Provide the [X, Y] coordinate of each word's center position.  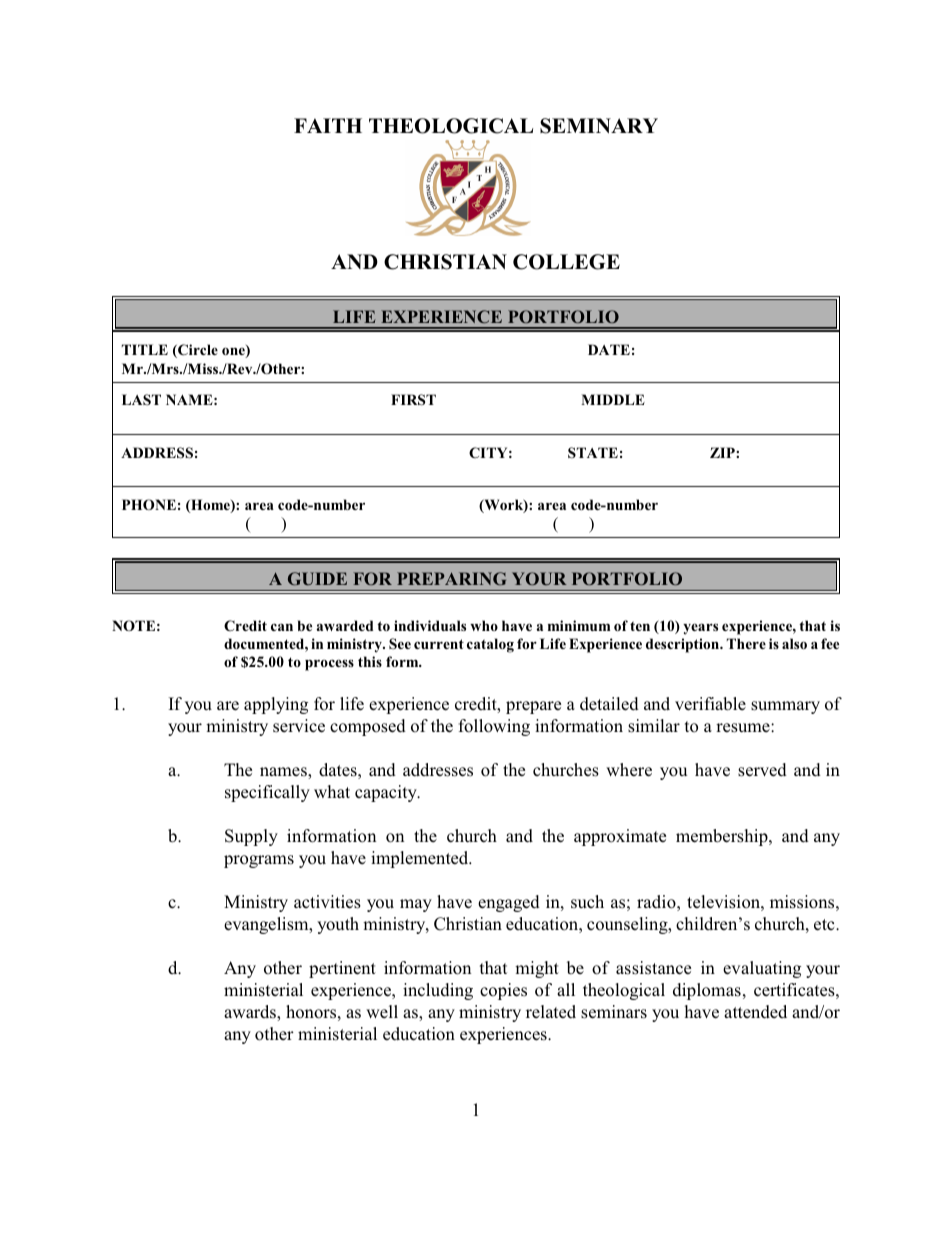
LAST [141, 400]
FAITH [328, 125]
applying [276, 705]
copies [503, 991]
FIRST [413, 400]
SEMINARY [599, 126]
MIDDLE [613, 399]
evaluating [762, 969]
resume [744, 728]
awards [251, 1013]
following [494, 727]
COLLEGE [566, 262]
